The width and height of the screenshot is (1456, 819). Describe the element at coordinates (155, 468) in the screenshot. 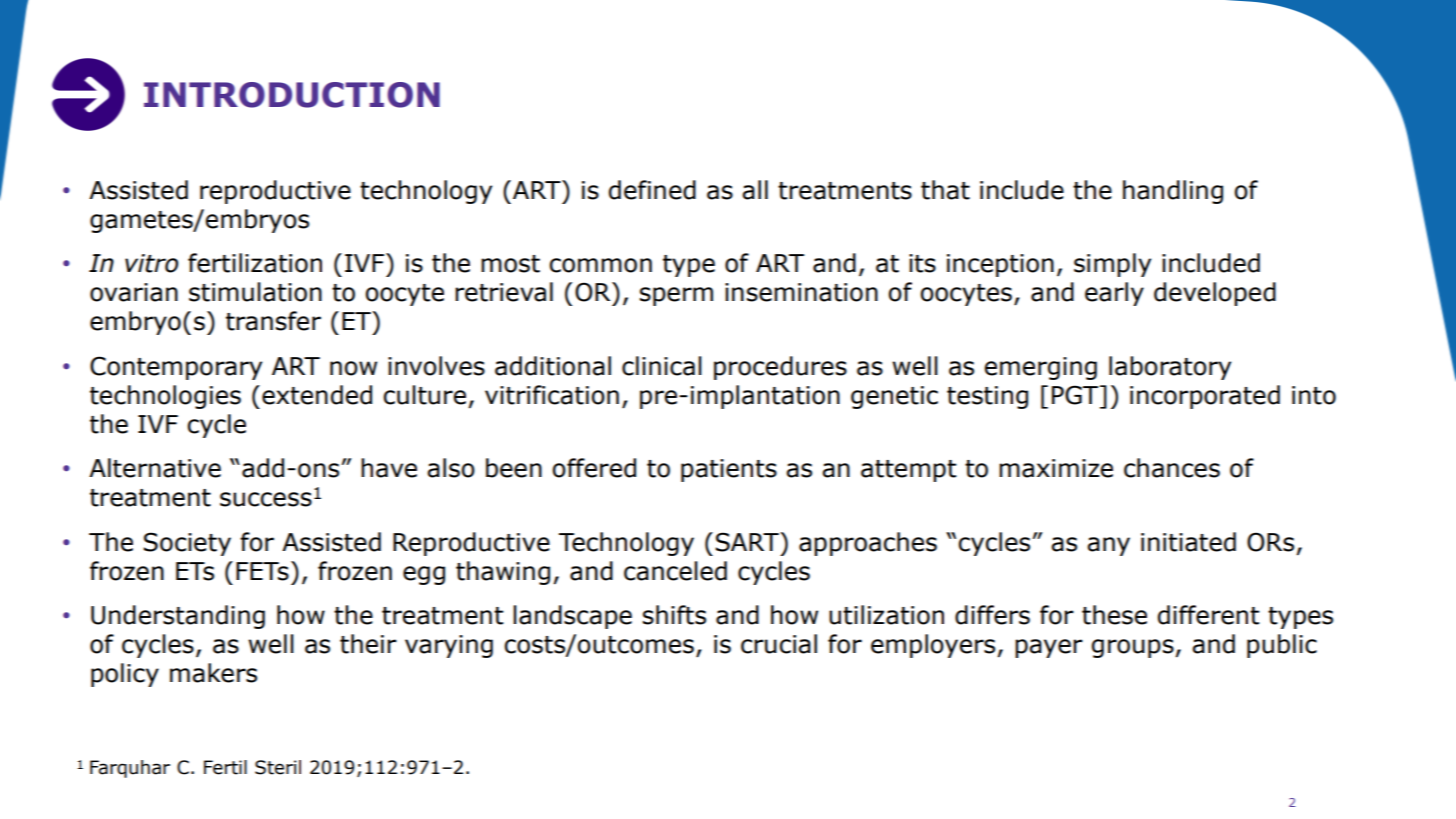

I see `Alternative` at that location.
